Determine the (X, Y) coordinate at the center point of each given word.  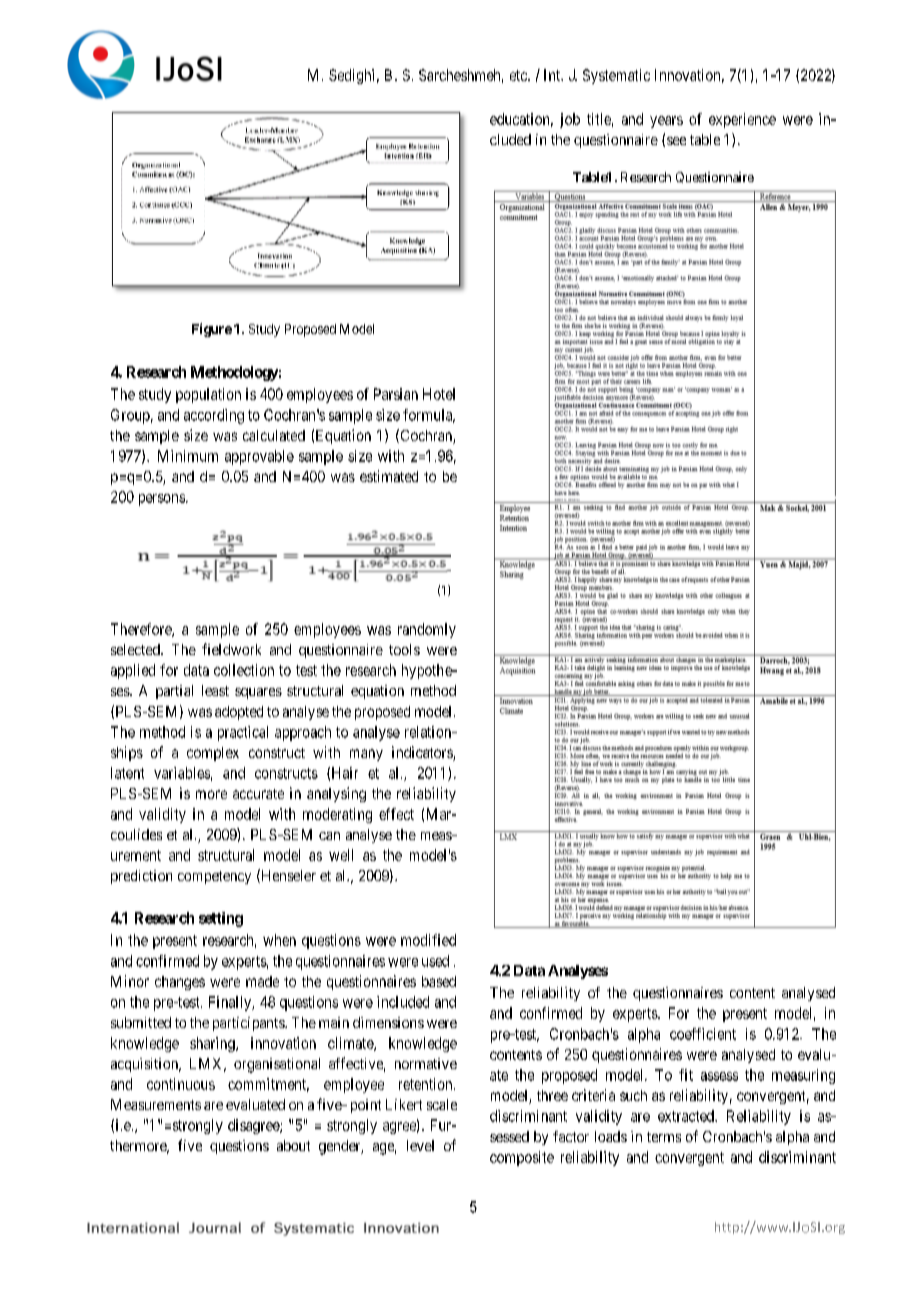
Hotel (439, 394)
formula (429, 416)
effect (396, 814)
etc (519, 75)
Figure (212, 330)
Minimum (188, 456)
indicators (423, 753)
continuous (181, 1084)
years (666, 122)
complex (213, 754)
